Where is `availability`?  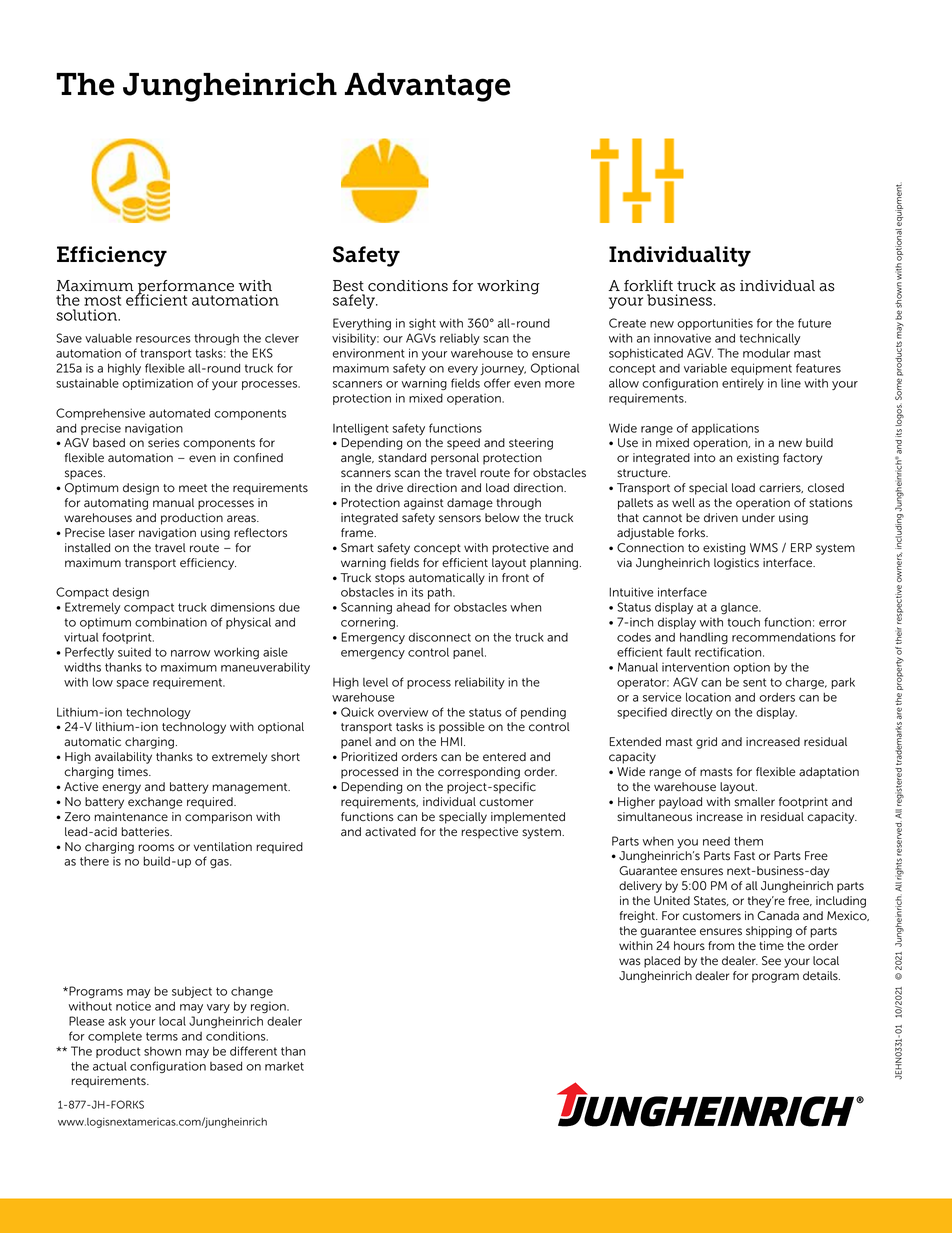 availability is located at coordinates (123, 758).
